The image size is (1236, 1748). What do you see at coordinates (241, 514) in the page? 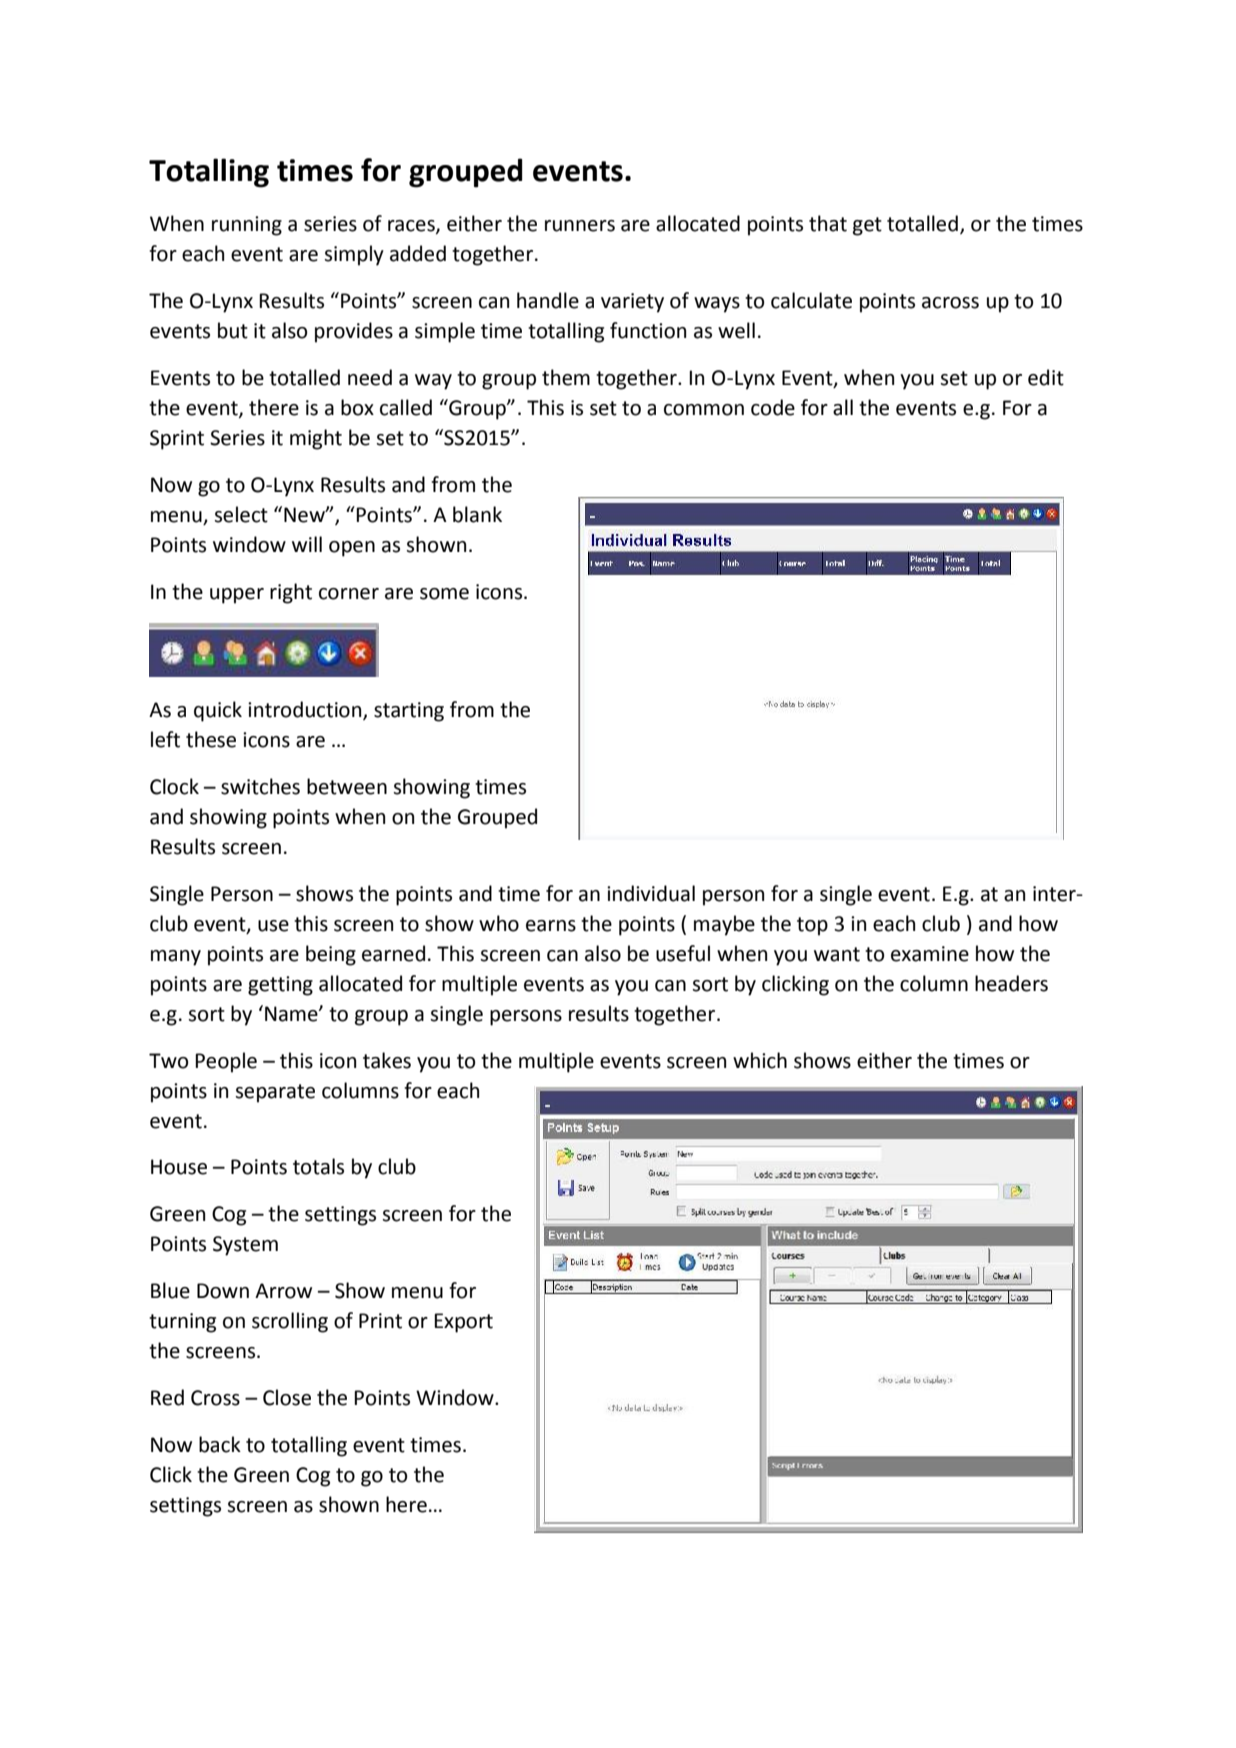
I see `select` at bounding box center [241, 514].
